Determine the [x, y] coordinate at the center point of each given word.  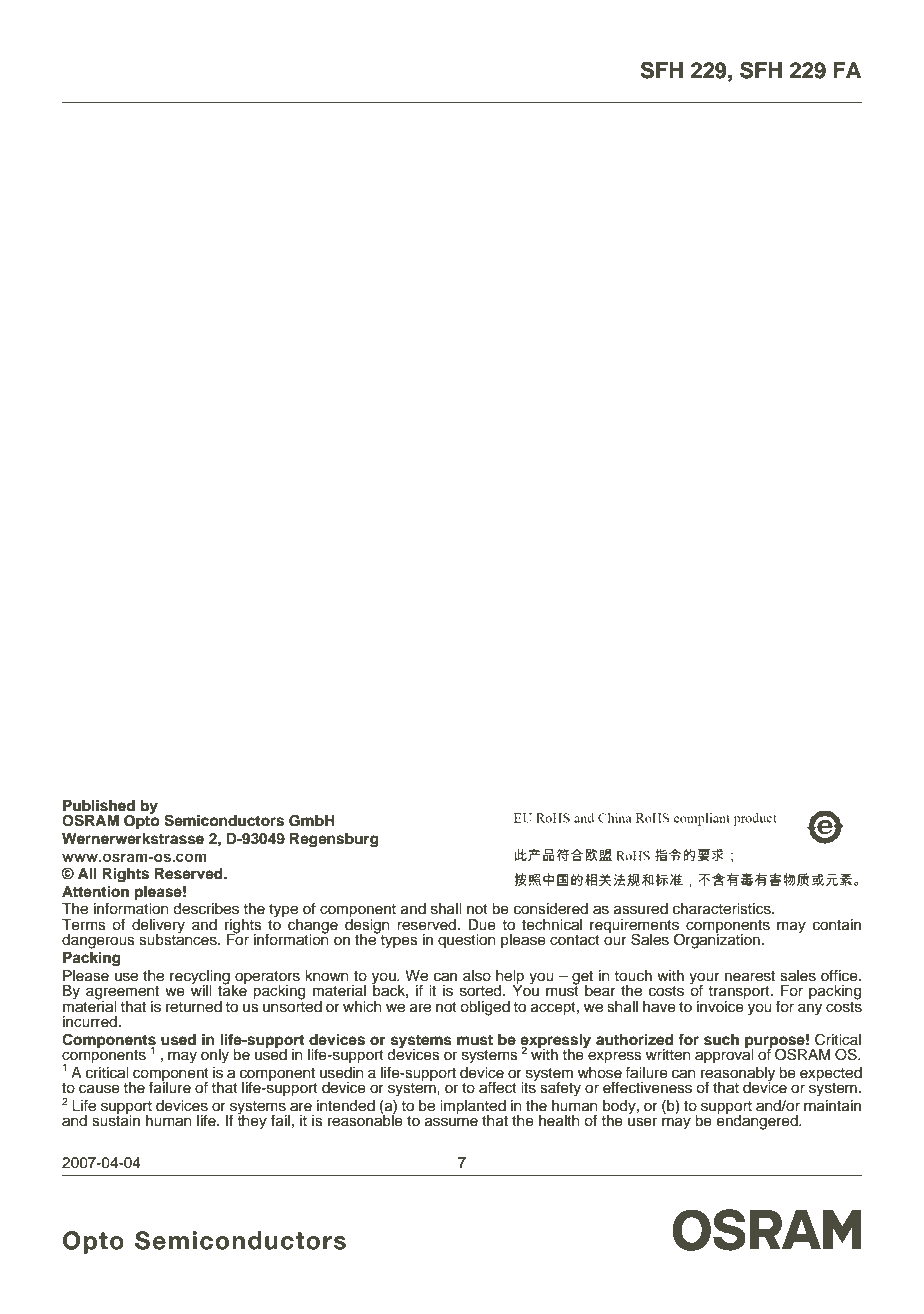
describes [206, 909]
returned [194, 1007]
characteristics [723, 909]
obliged [485, 1008]
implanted [473, 1108]
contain [837, 925]
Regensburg [334, 840]
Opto [142, 821]
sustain [116, 1120]
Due [482, 925]
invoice [721, 1005]
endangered [758, 1121]
